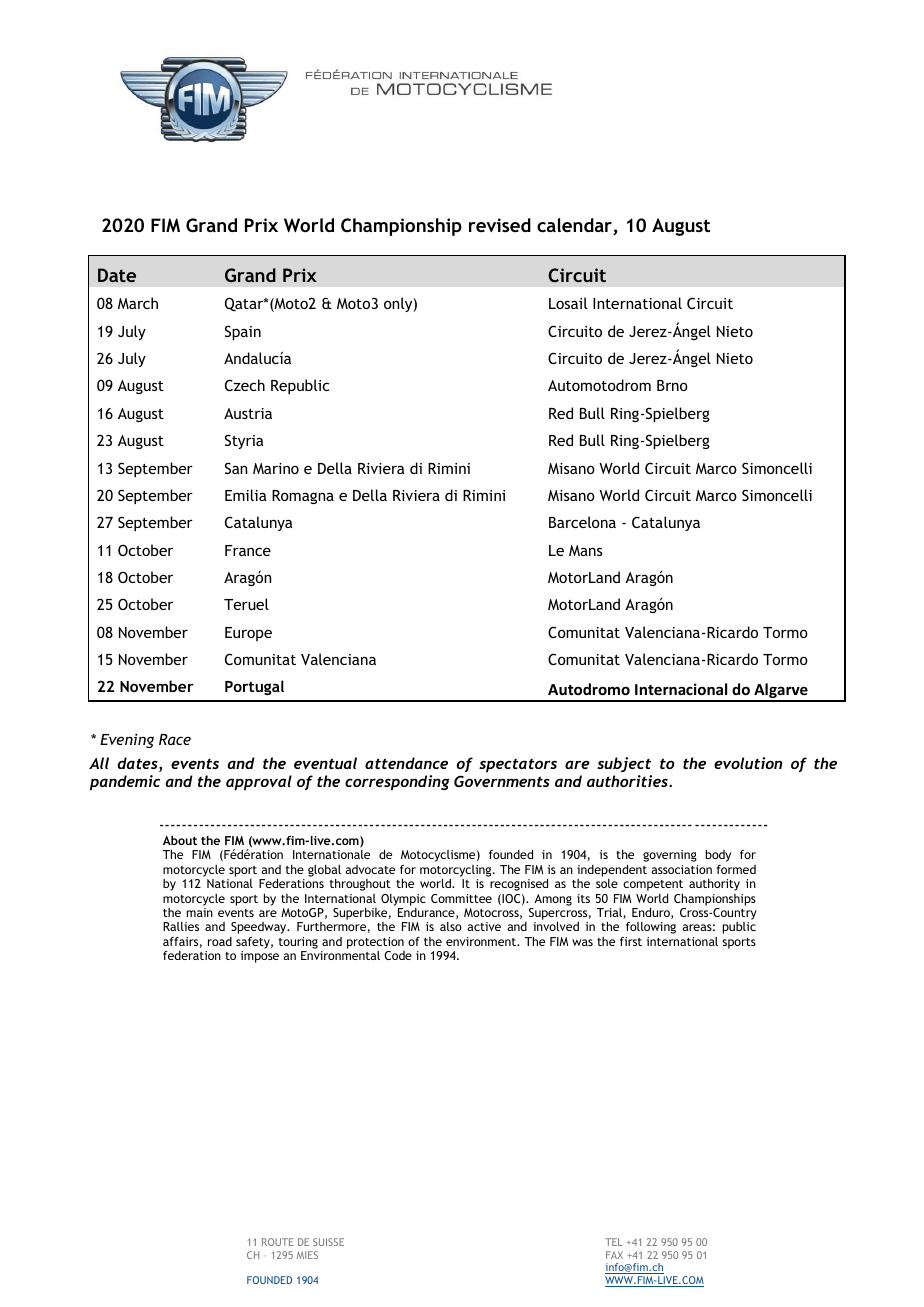 This document has width=924, height=1307. What do you see at coordinates (406, 763) in the document?
I see `attendance` at bounding box center [406, 763].
